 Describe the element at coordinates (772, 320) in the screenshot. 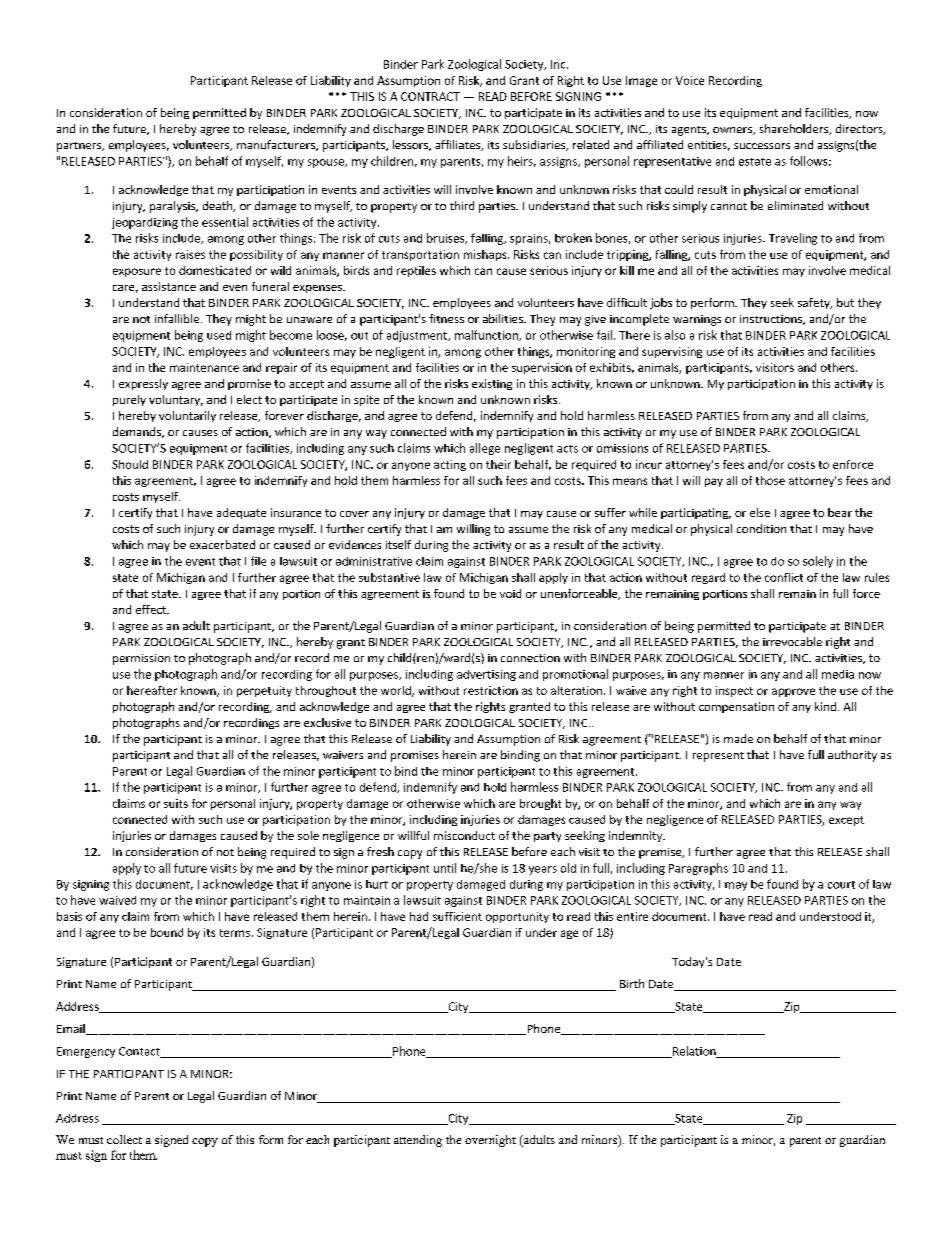

I see `instructions` at that location.
